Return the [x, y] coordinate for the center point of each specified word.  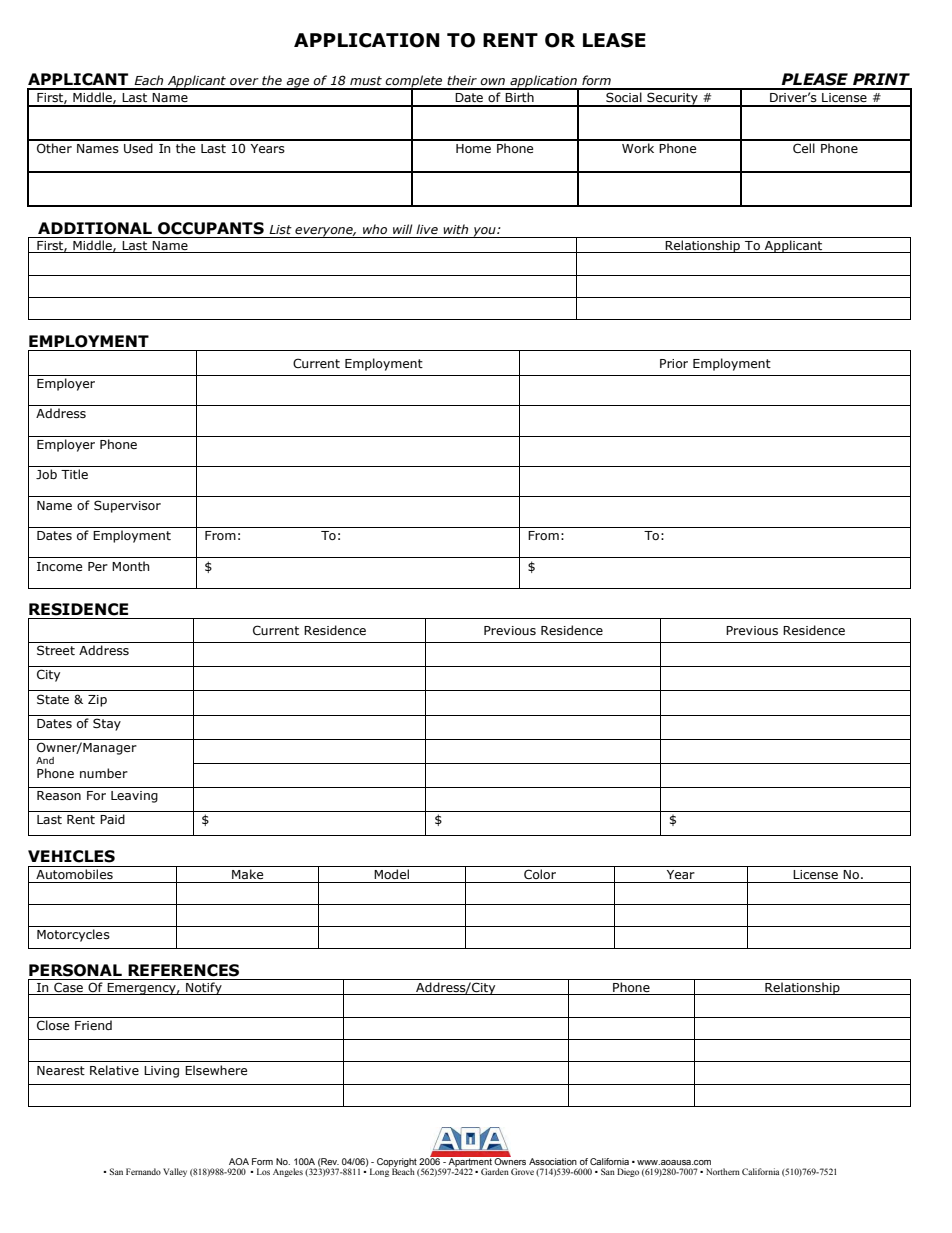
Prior [674, 363]
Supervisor [127, 506]
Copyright [397, 1163]
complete [414, 82]
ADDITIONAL [95, 228]
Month [131, 566]
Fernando [143, 1171]
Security [672, 99]
